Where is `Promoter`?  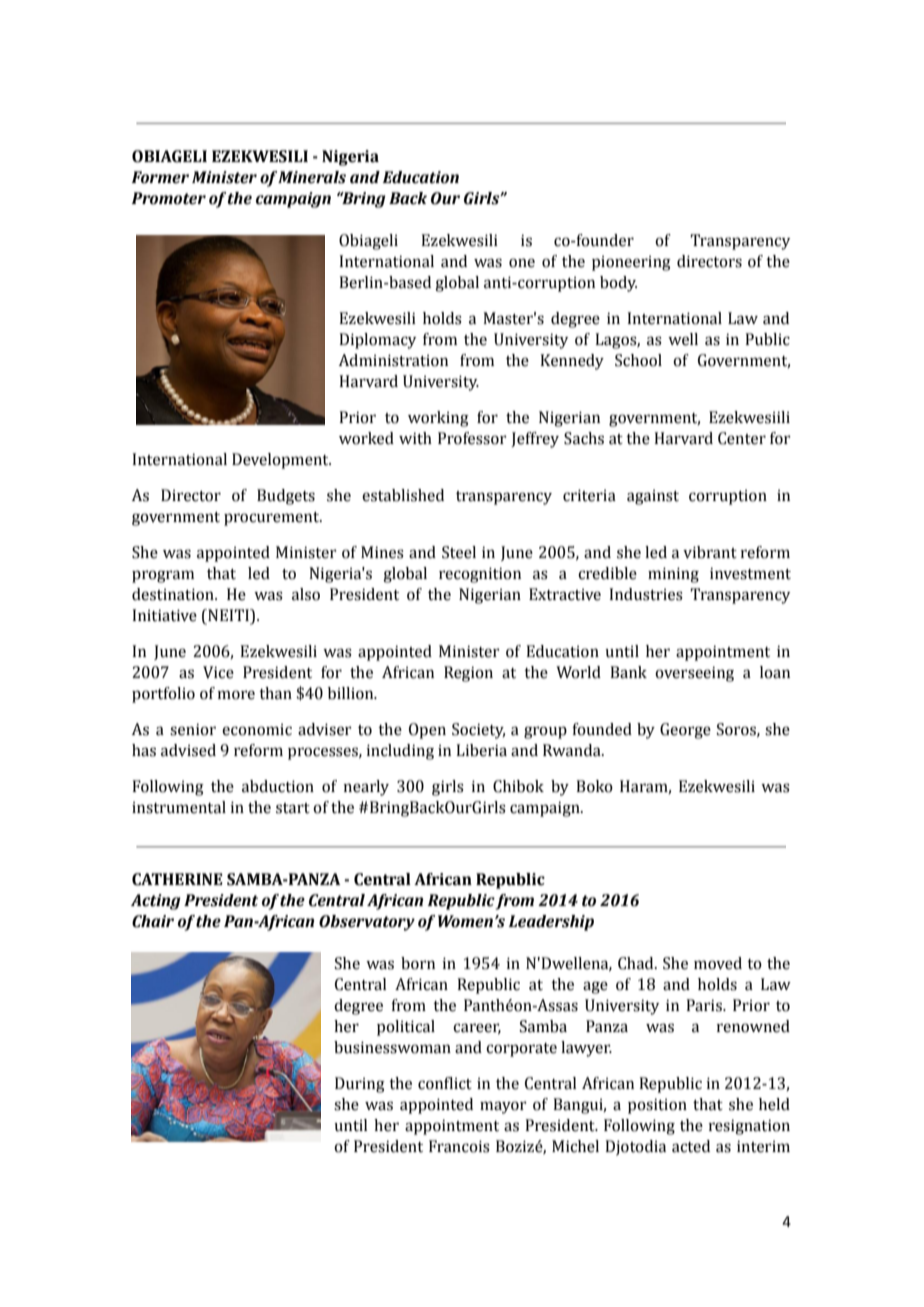
Promoter is located at coordinates (168, 198).
